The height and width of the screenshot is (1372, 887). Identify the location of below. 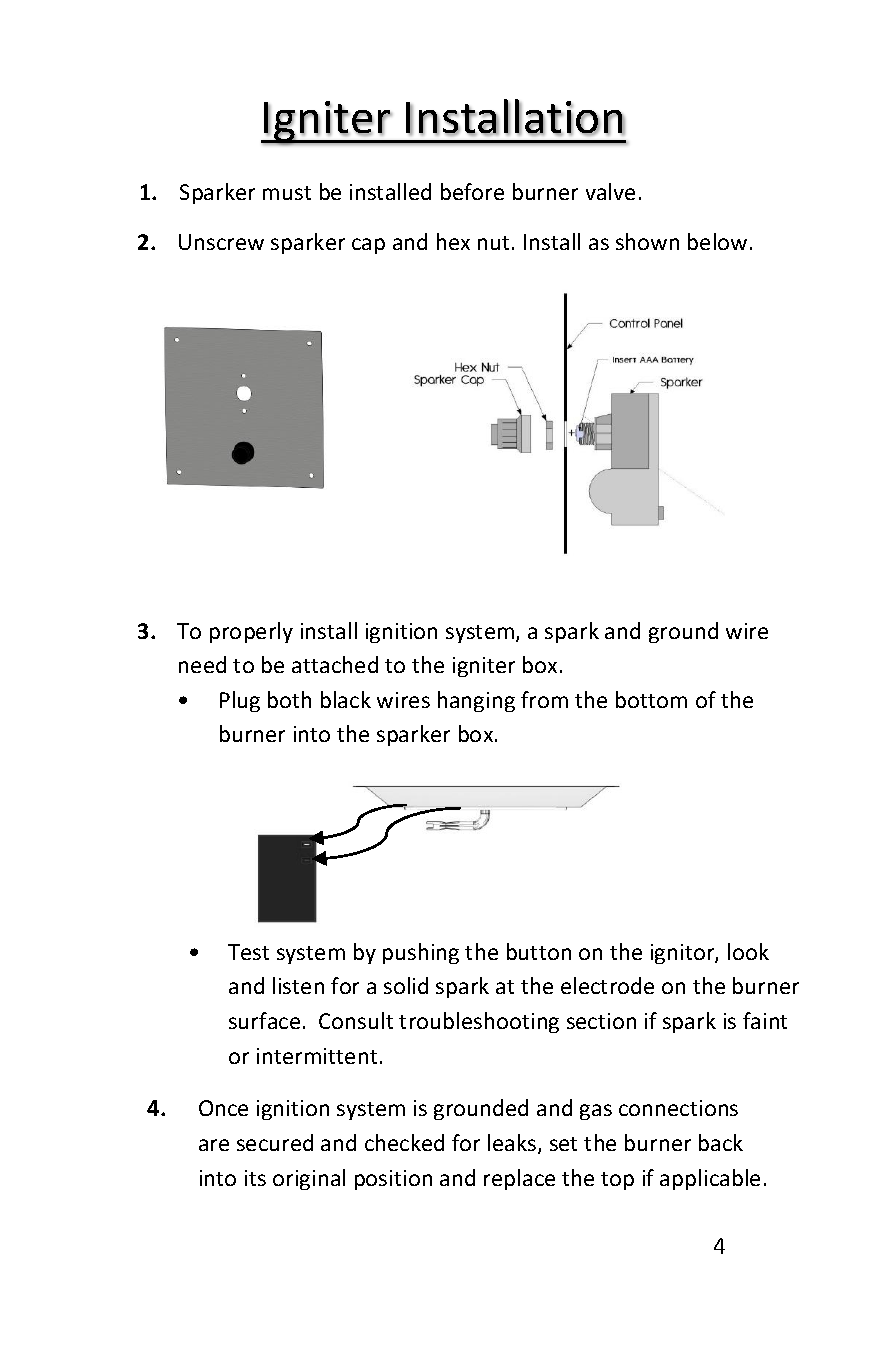
(717, 241).
